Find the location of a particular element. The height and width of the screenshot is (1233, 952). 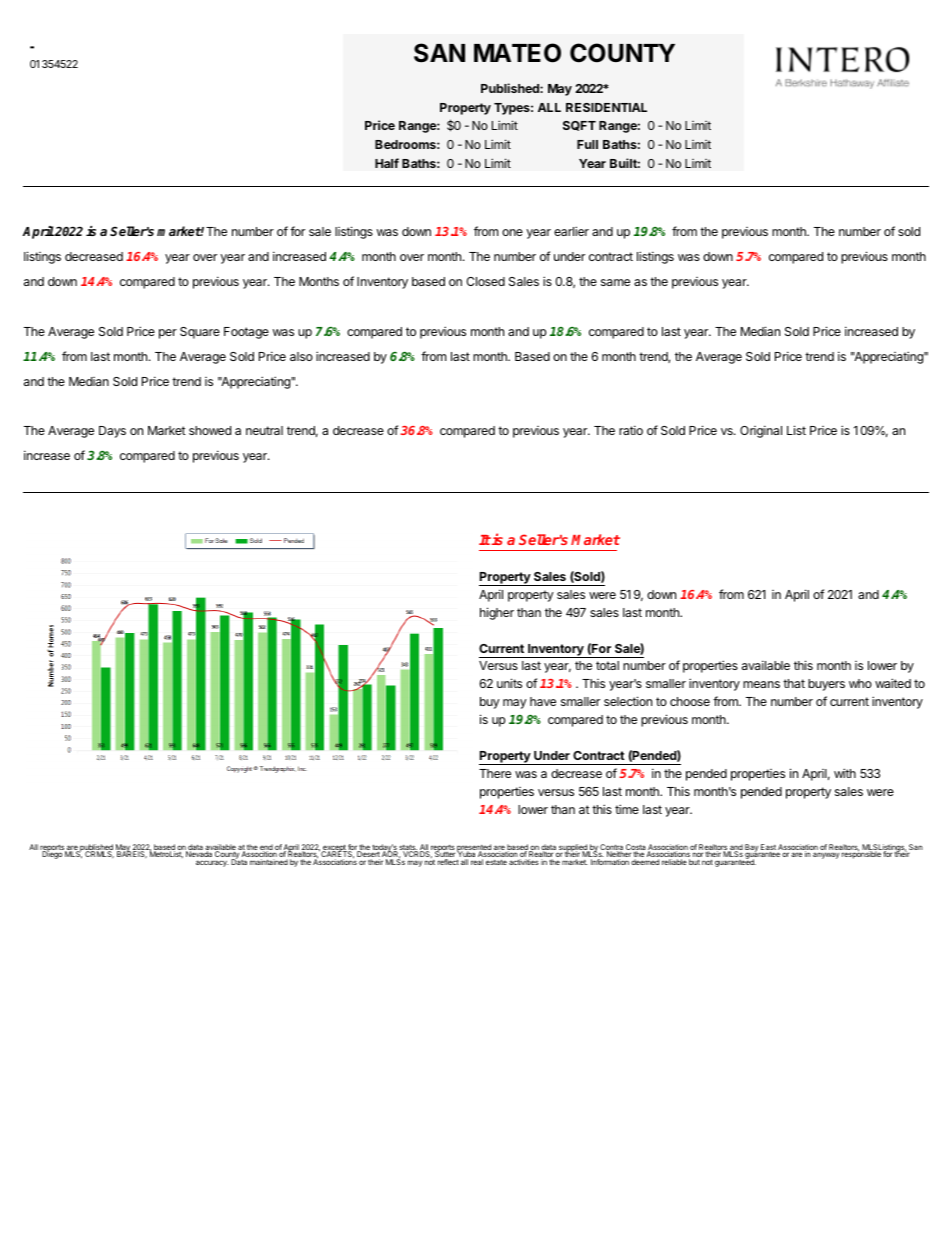

showed is located at coordinates (210, 430).
